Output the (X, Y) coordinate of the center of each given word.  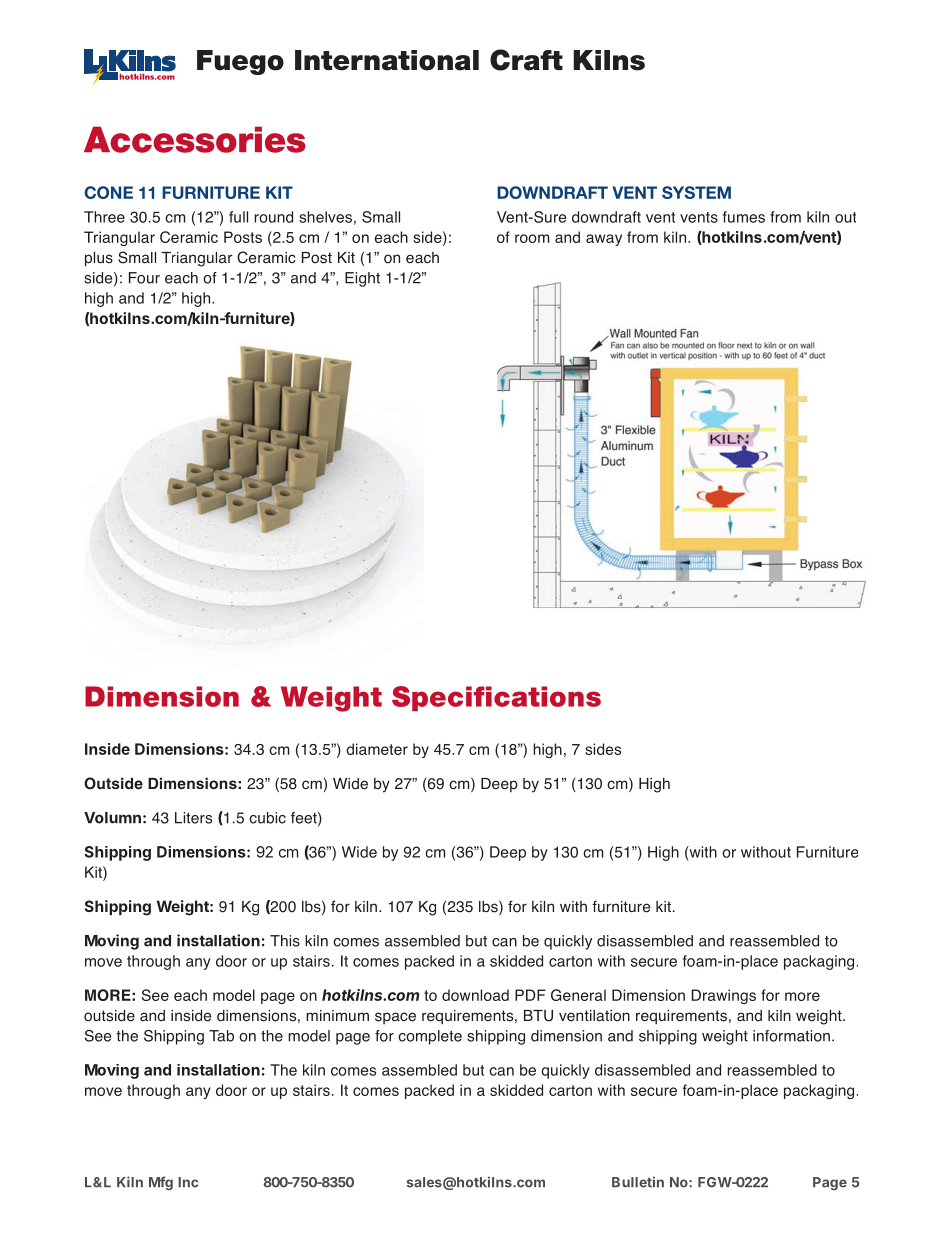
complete (430, 1037)
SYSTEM (696, 192)
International (387, 60)
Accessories (195, 139)
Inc (188, 1182)
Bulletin (638, 1182)
